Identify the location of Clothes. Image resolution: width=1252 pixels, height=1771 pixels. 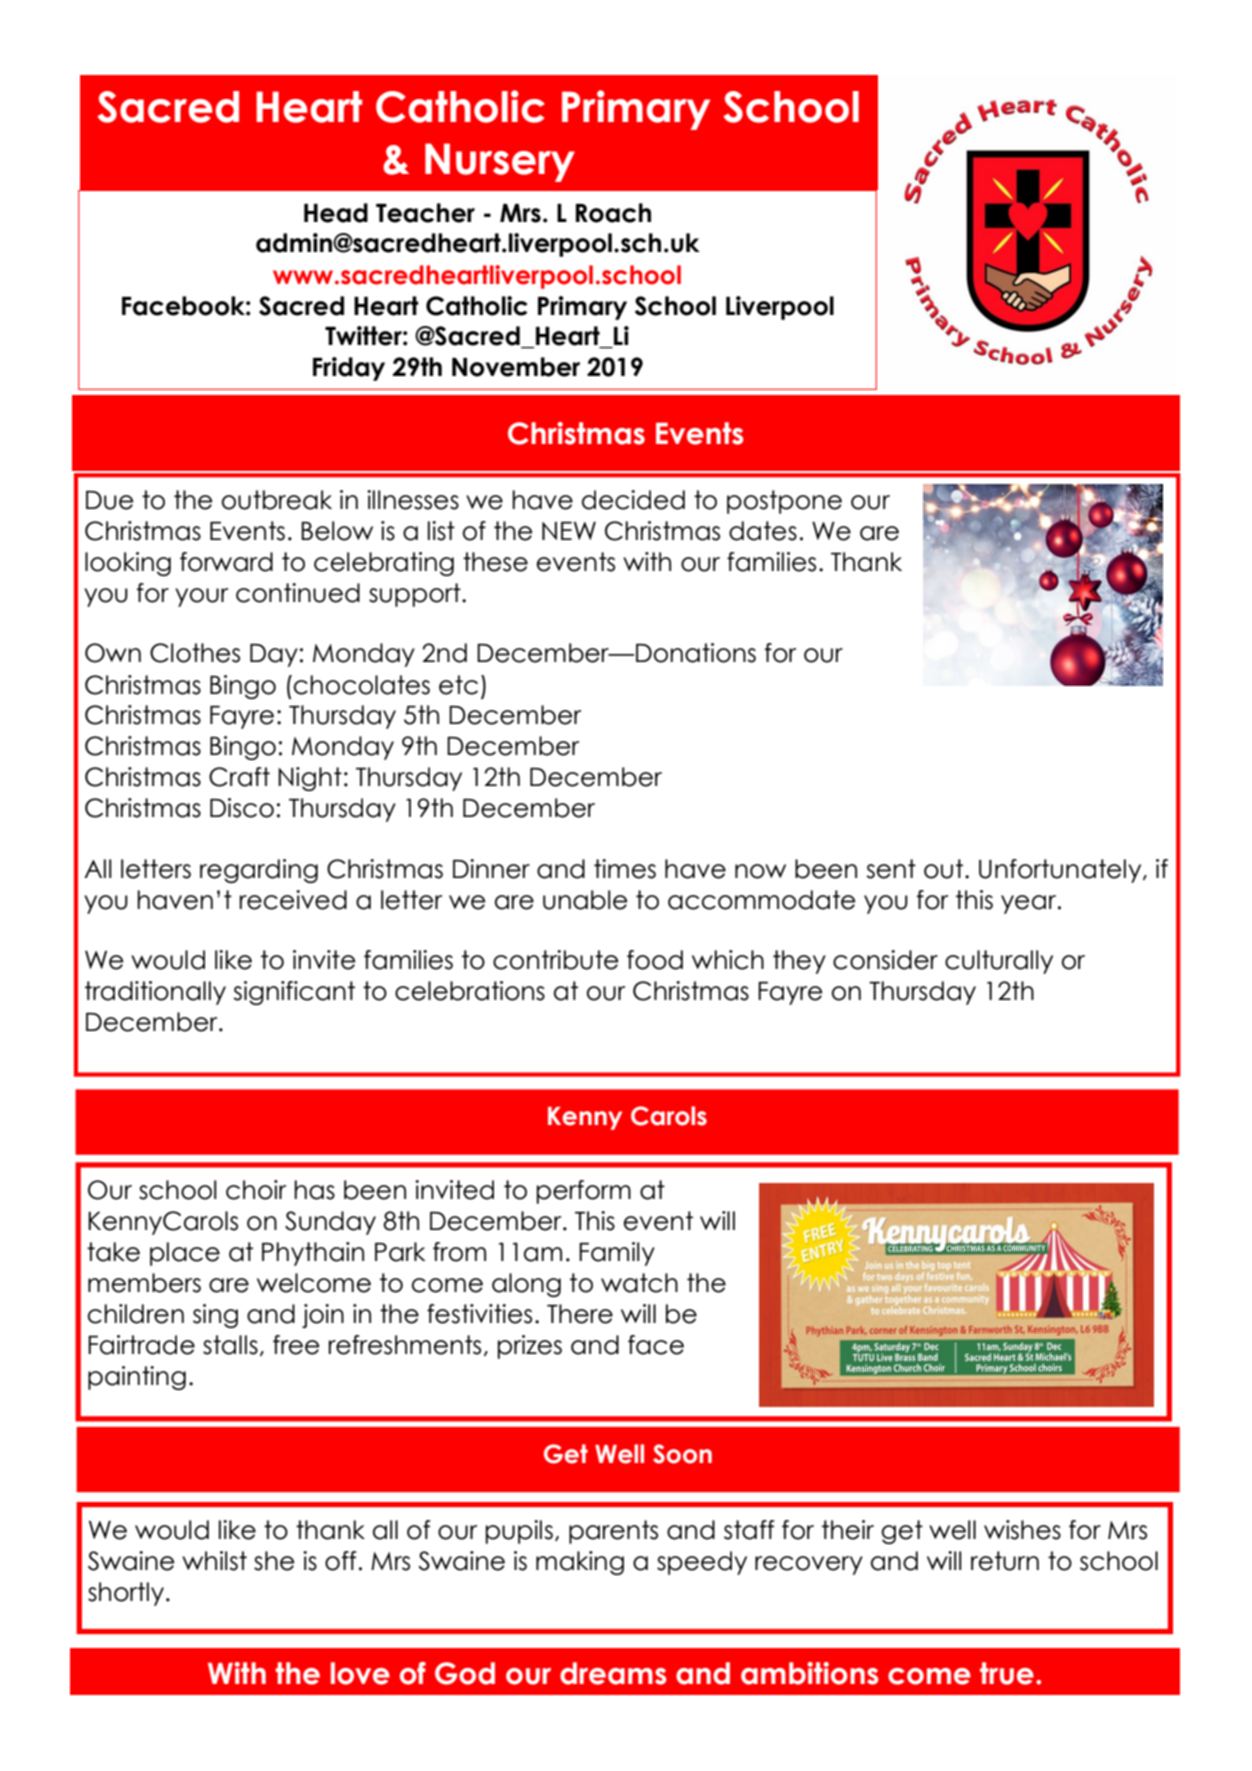
(195, 653).
